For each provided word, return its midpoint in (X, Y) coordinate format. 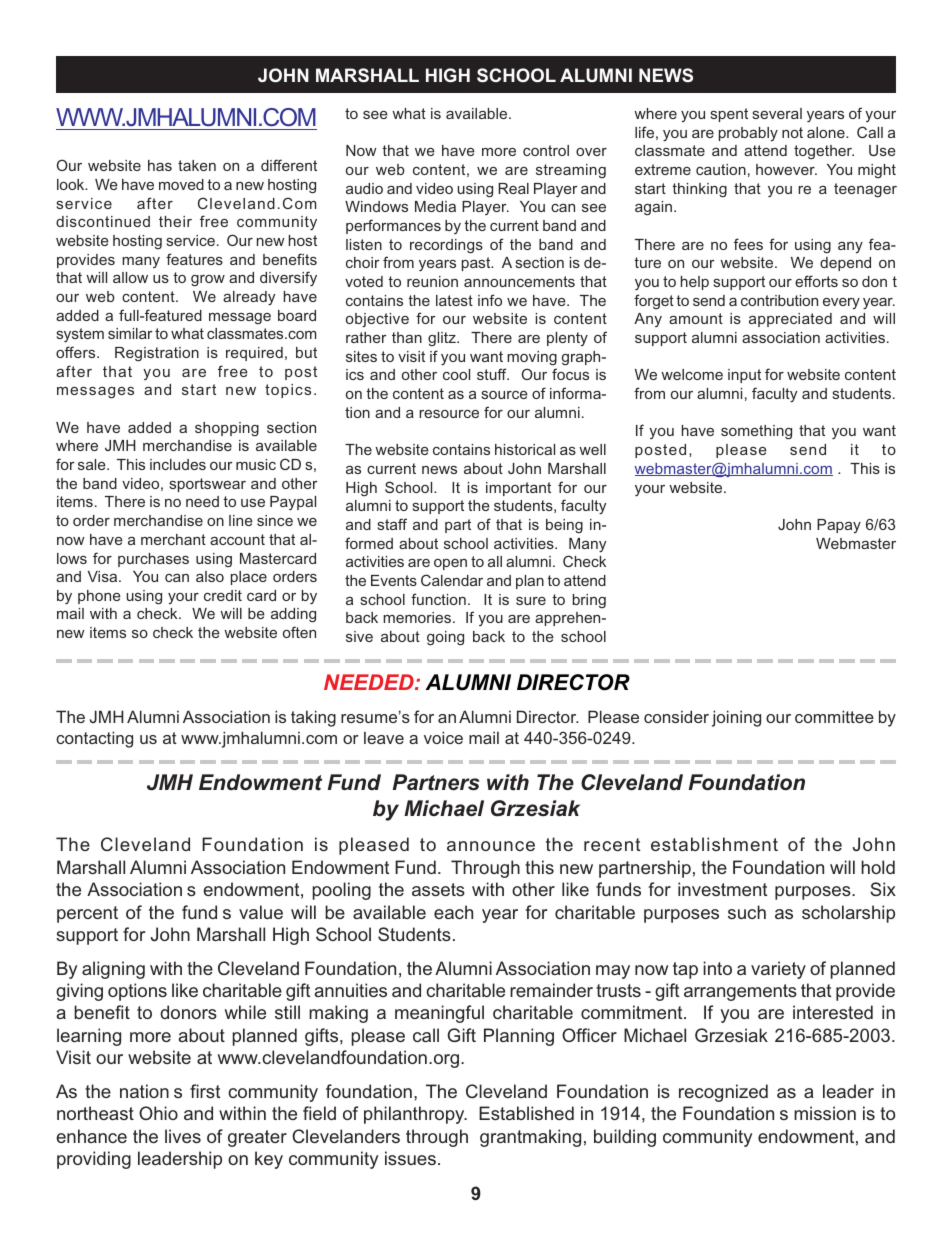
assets (438, 889)
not (792, 132)
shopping (227, 429)
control (546, 150)
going (445, 638)
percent (87, 914)
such (747, 912)
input (744, 376)
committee (834, 716)
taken (197, 165)
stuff (493, 374)
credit (223, 595)
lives (183, 1136)
